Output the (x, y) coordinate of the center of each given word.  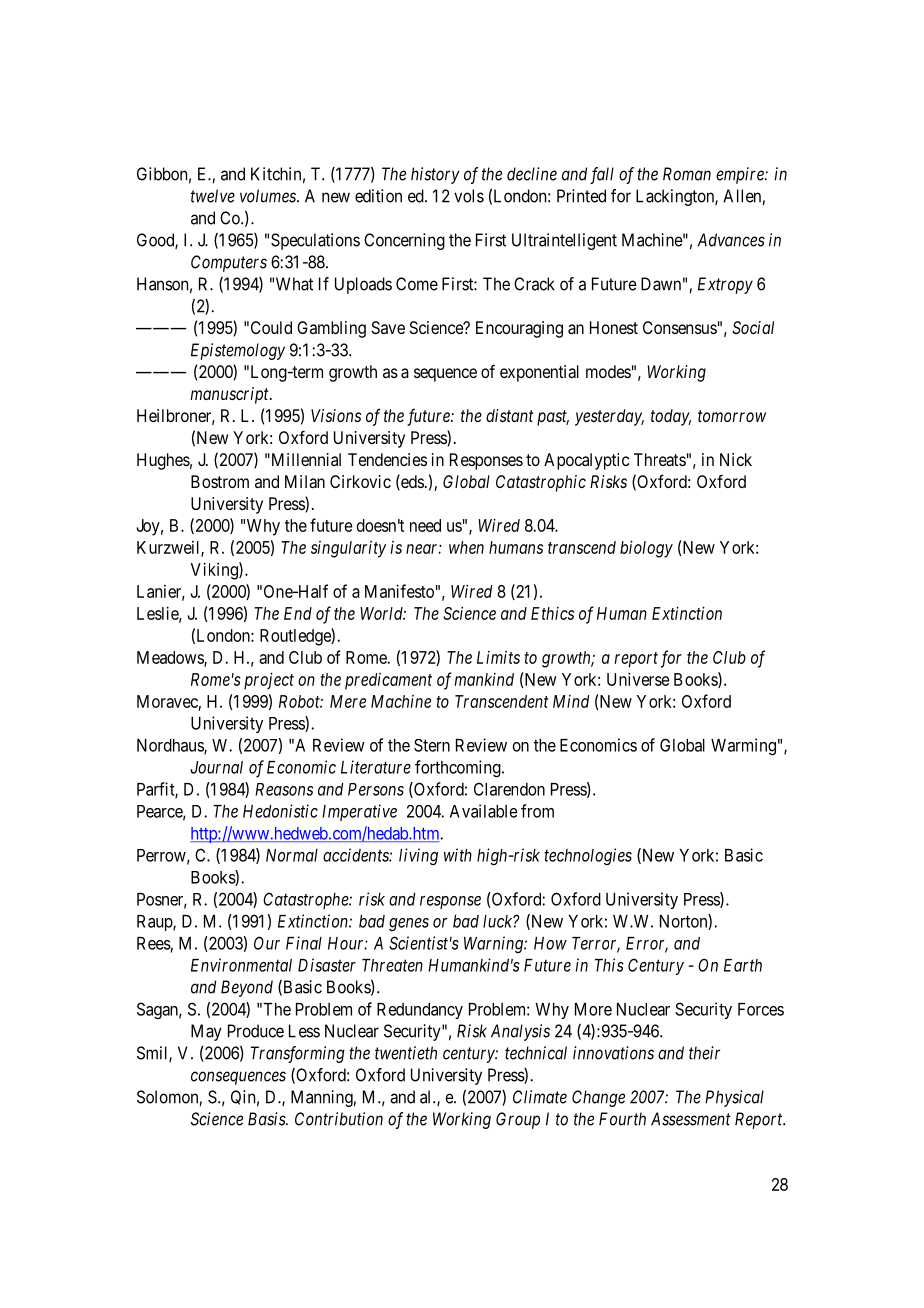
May (206, 1032)
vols (469, 196)
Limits (498, 657)
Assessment (691, 1119)
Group (518, 1120)
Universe (638, 679)
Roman (687, 174)
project (269, 681)
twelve (213, 196)
